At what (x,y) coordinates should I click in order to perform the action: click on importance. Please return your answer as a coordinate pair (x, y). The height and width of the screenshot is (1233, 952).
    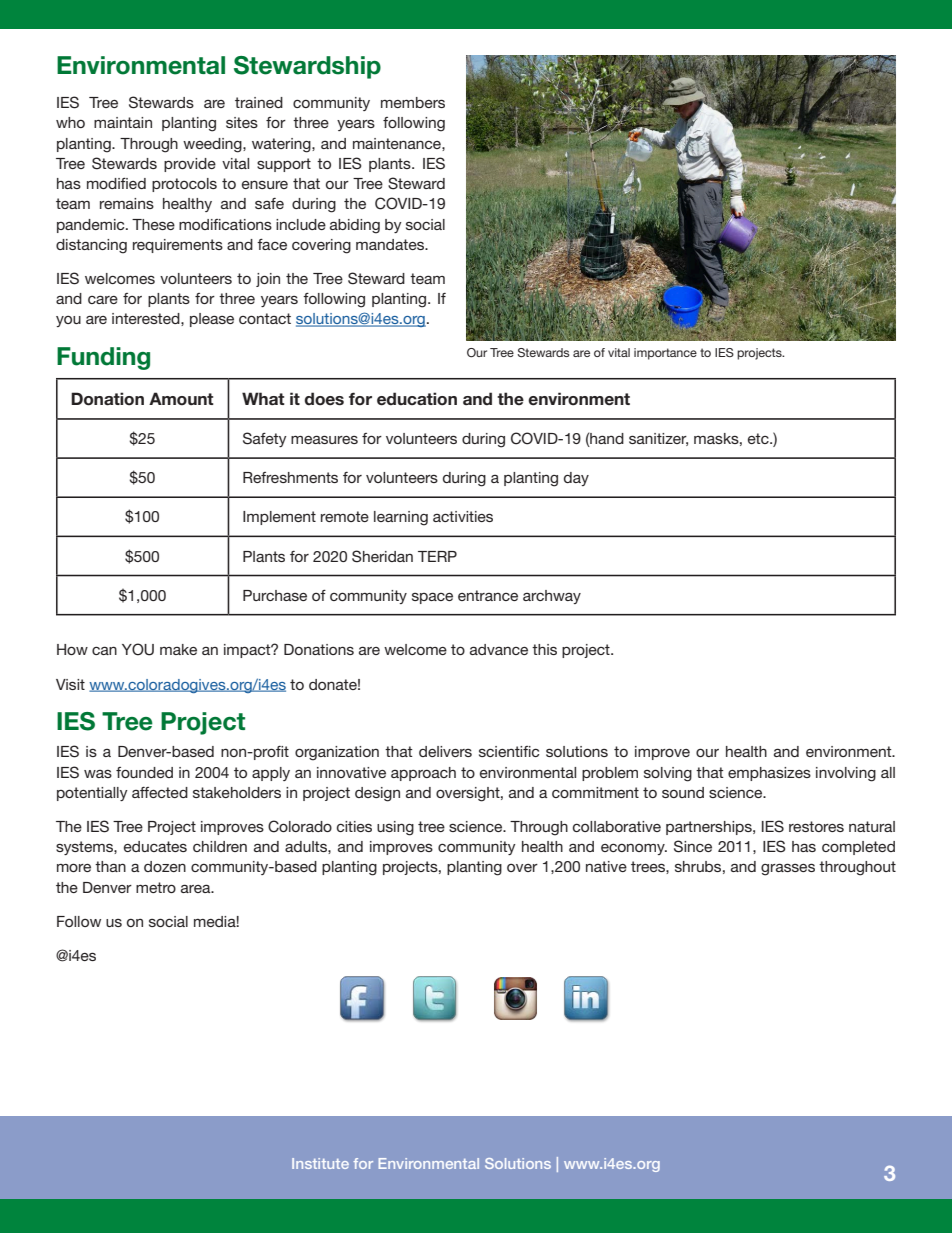
    Looking at the image, I should click on (665, 354).
